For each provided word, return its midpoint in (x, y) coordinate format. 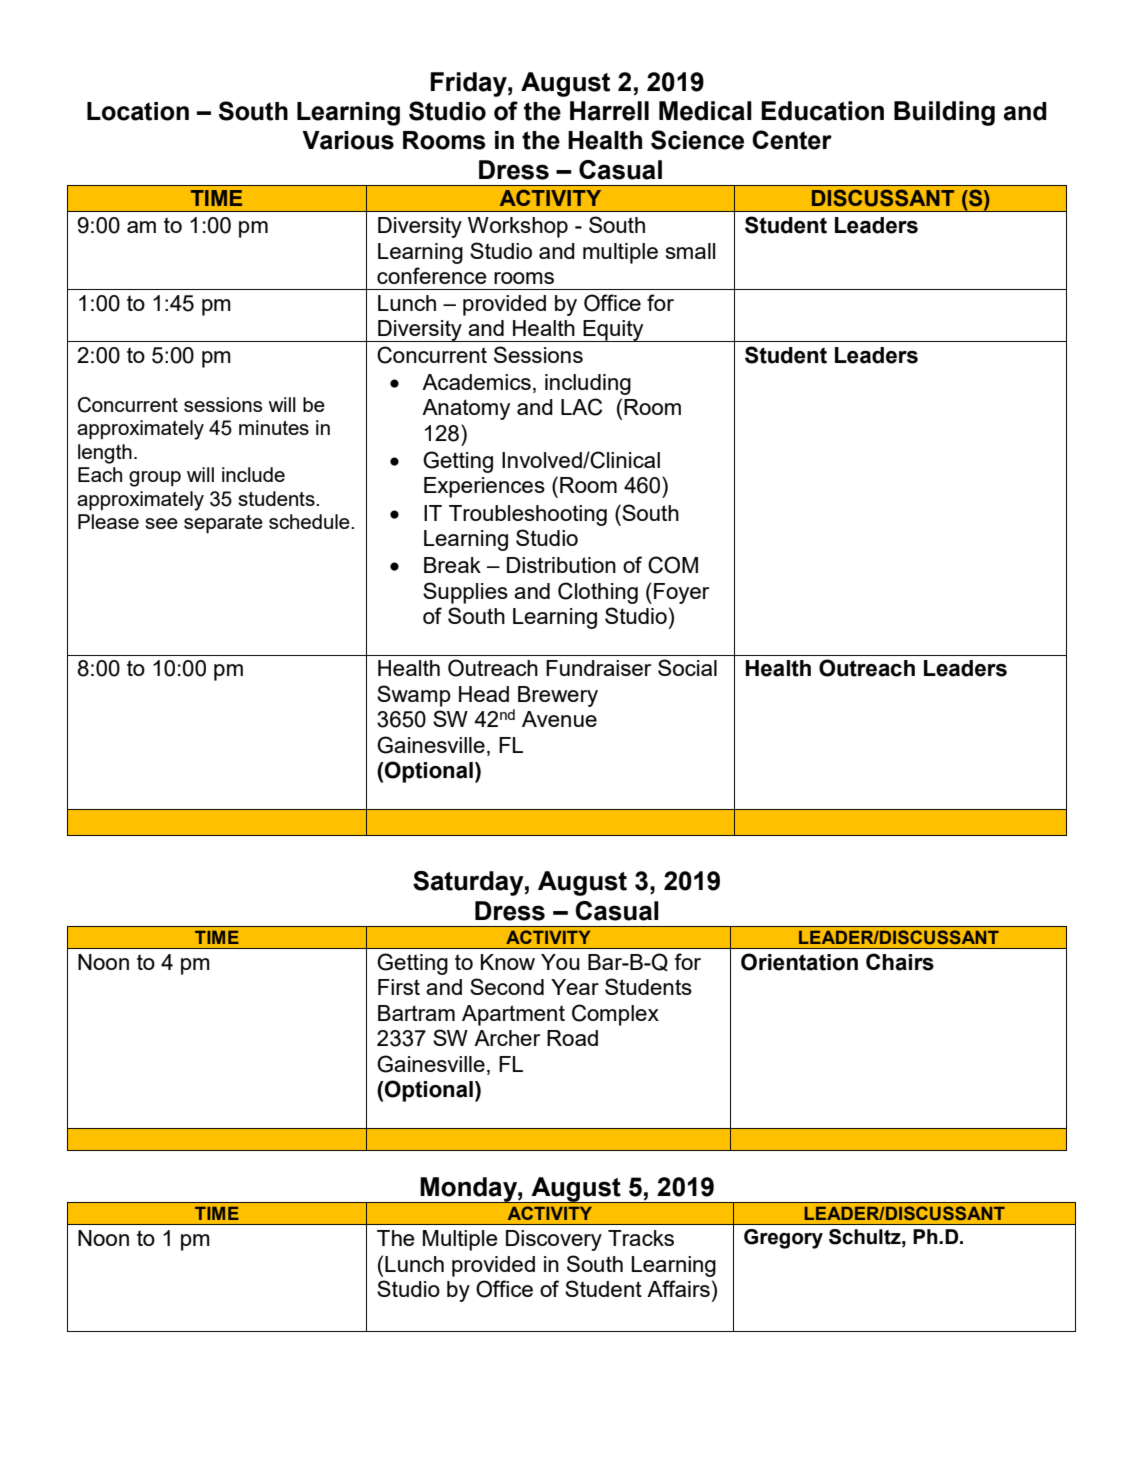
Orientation (799, 962)
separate (223, 524)
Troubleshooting (528, 515)
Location (138, 111)
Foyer (681, 593)
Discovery (554, 1240)
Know (508, 962)
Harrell (609, 111)
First (399, 987)
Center (792, 140)
